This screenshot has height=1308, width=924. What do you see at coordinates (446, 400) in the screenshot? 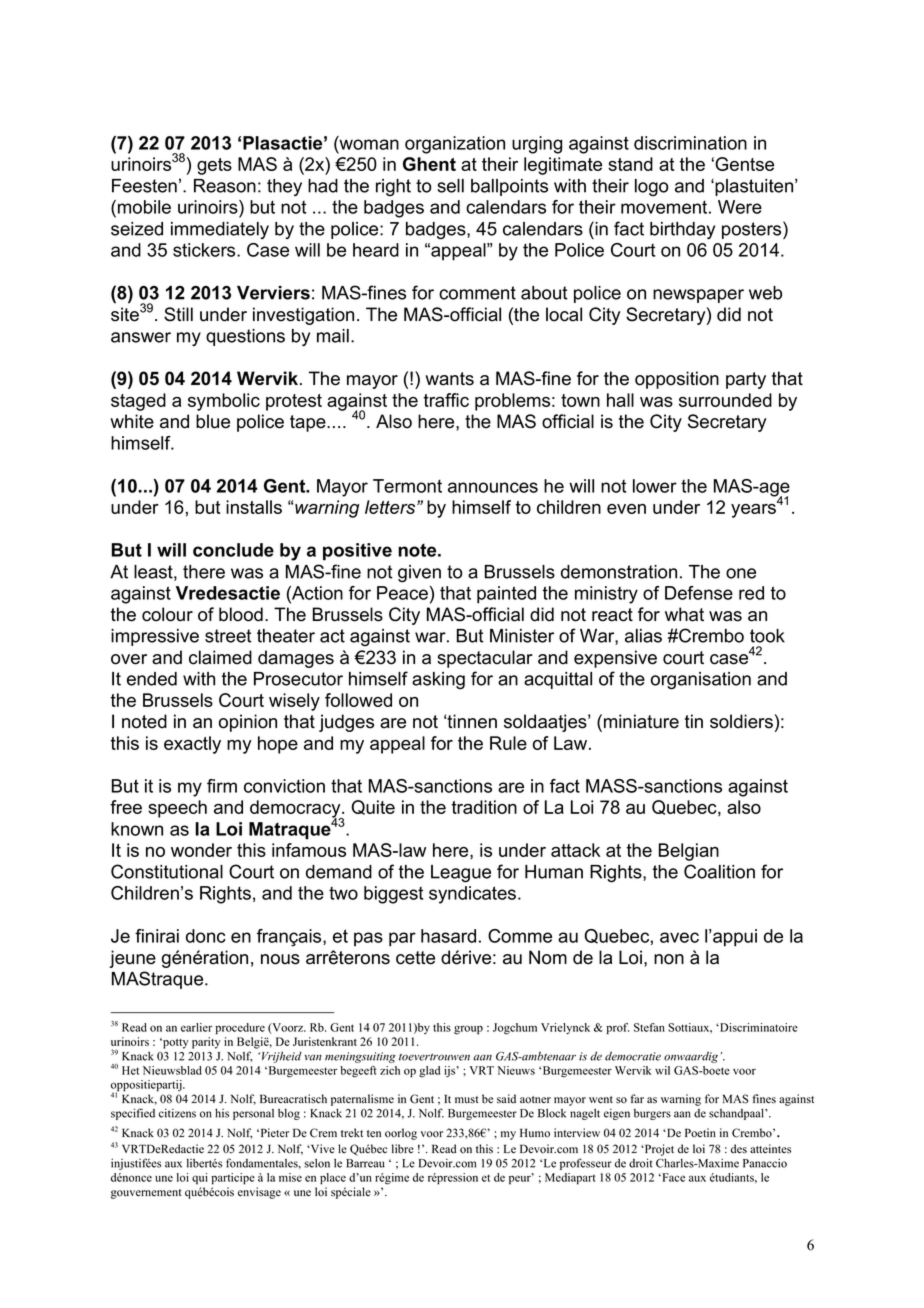
I see `traffic` at bounding box center [446, 400].
